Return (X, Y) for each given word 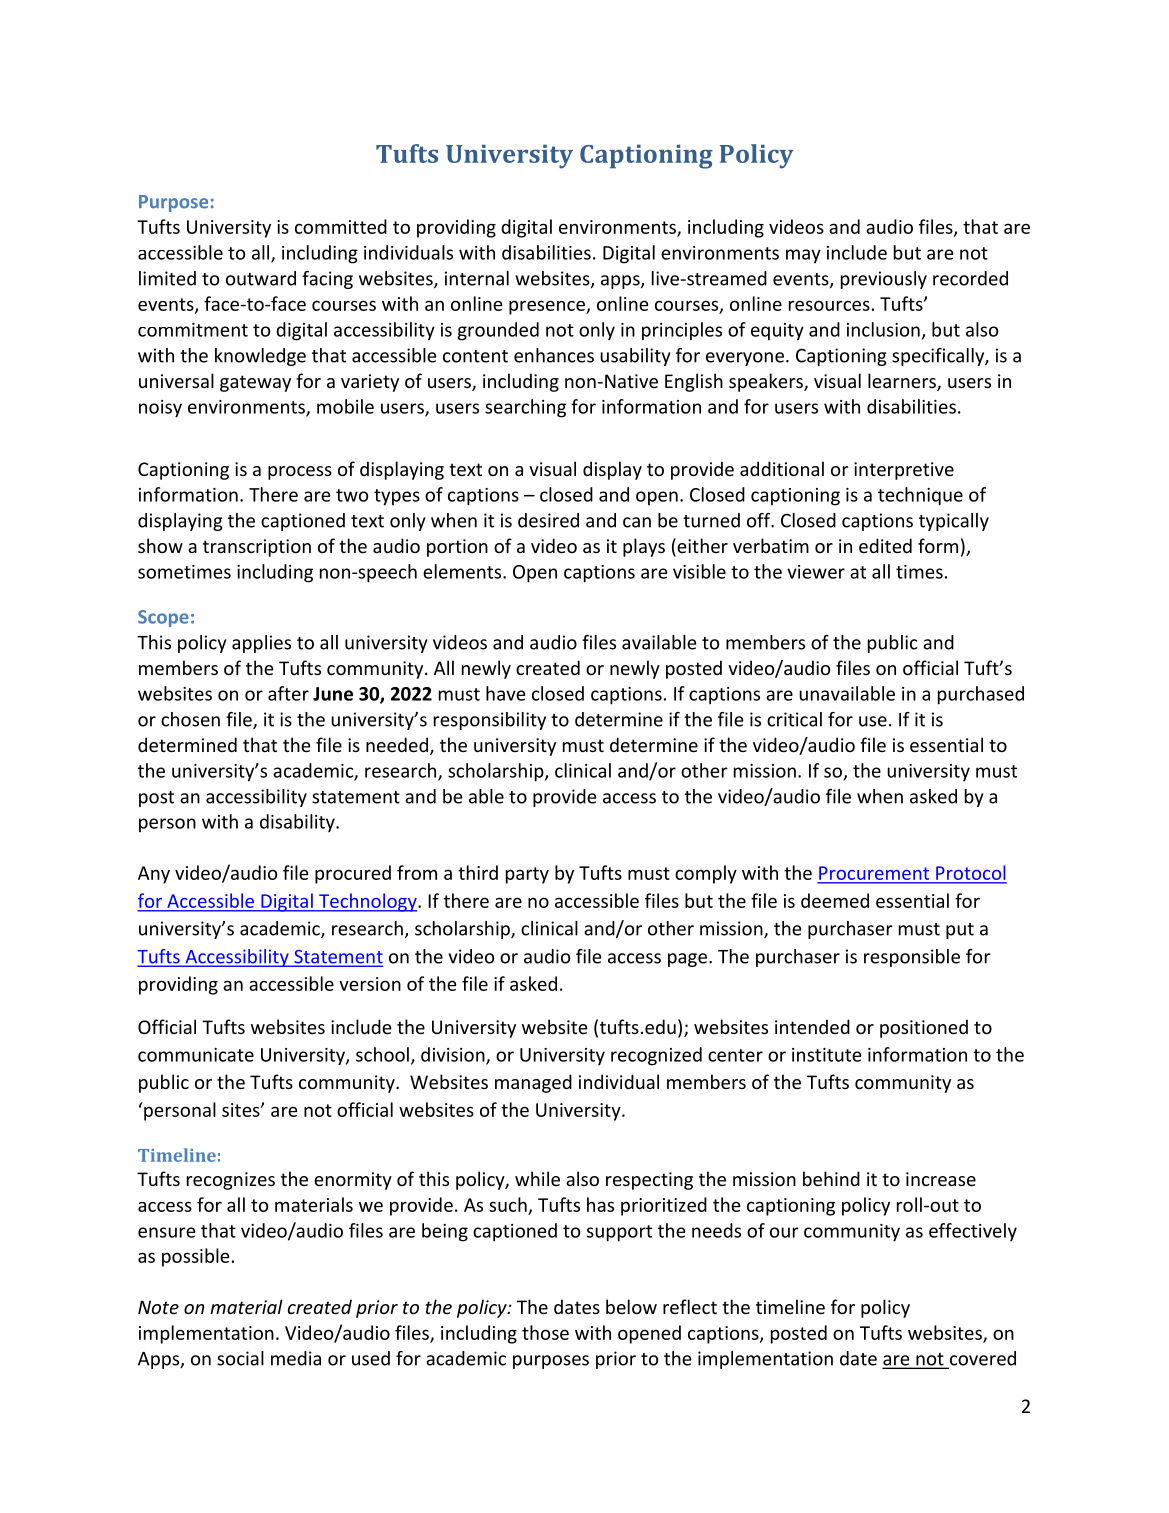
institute (826, 1055)
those (545, 1332)
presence (548, 307)
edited (885, 545)
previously (884, 280)
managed (533, 1083)
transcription (257, 548)
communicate (196, 1055)
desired (548, 520)
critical (794, 719)
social (240, 1358)
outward (261, 278)
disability (298, 823)
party (527, 875)
